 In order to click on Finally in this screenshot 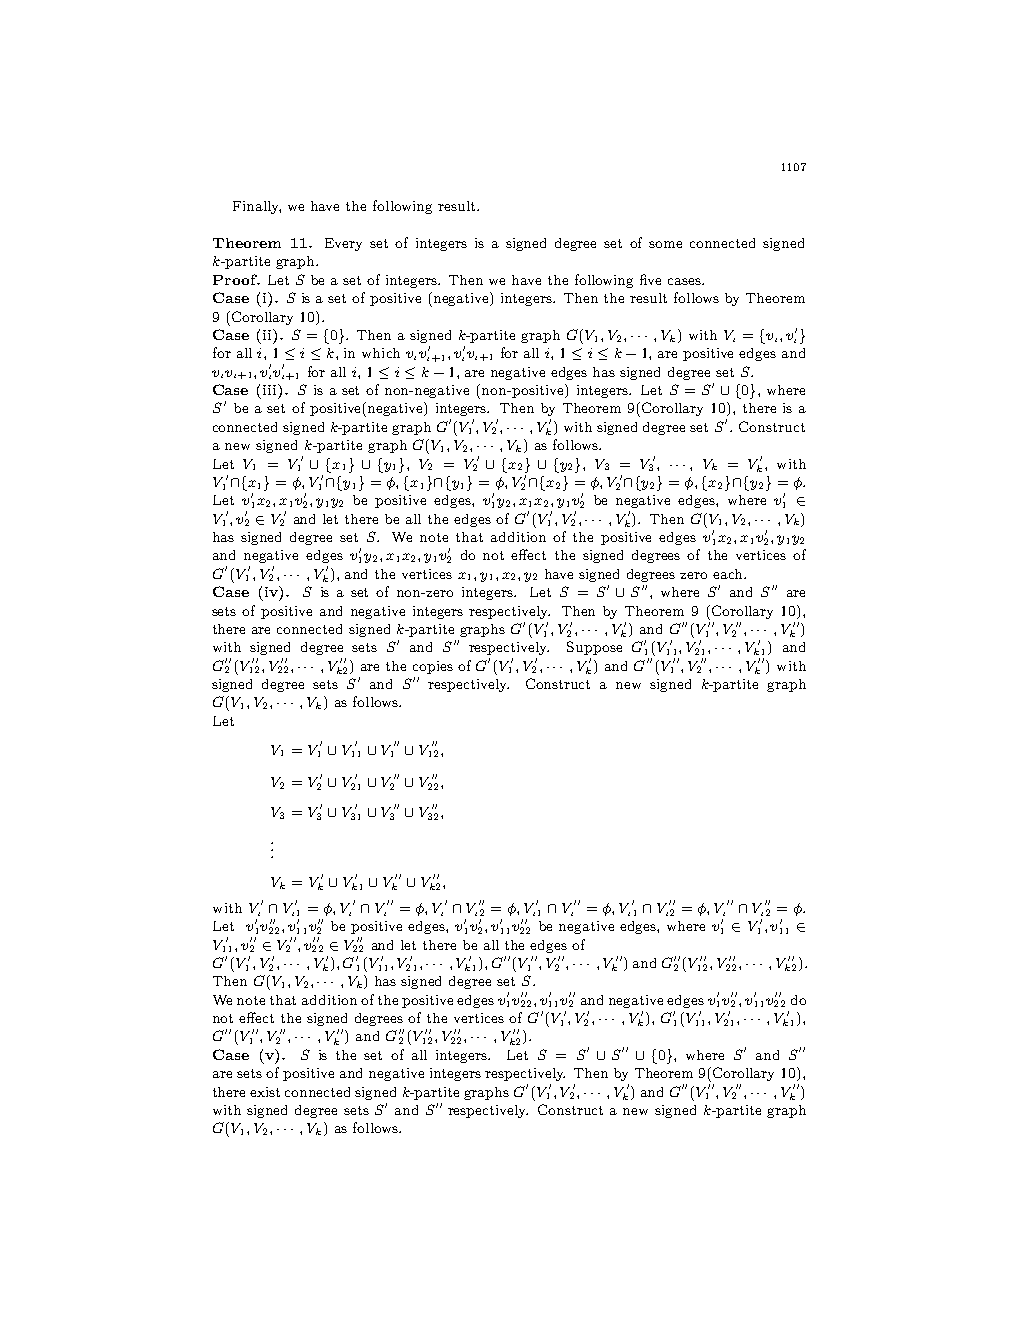, I will do `click(257, 207)`.
